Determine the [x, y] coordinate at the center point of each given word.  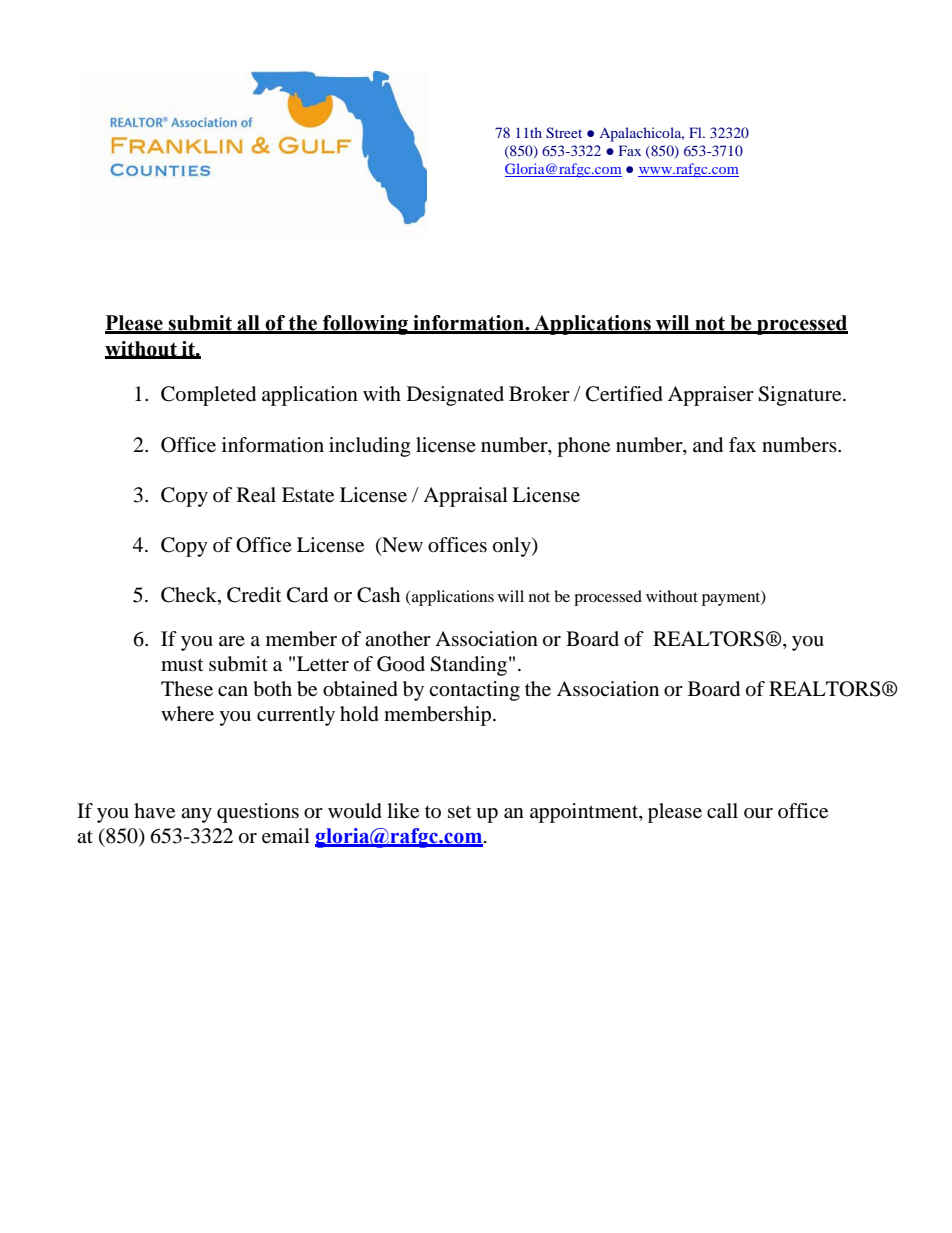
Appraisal [465, 497]
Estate [308, 495]
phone [583, 447]
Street [564, 132]
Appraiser [711, 396]
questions [258, 813]
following [366, 325]
